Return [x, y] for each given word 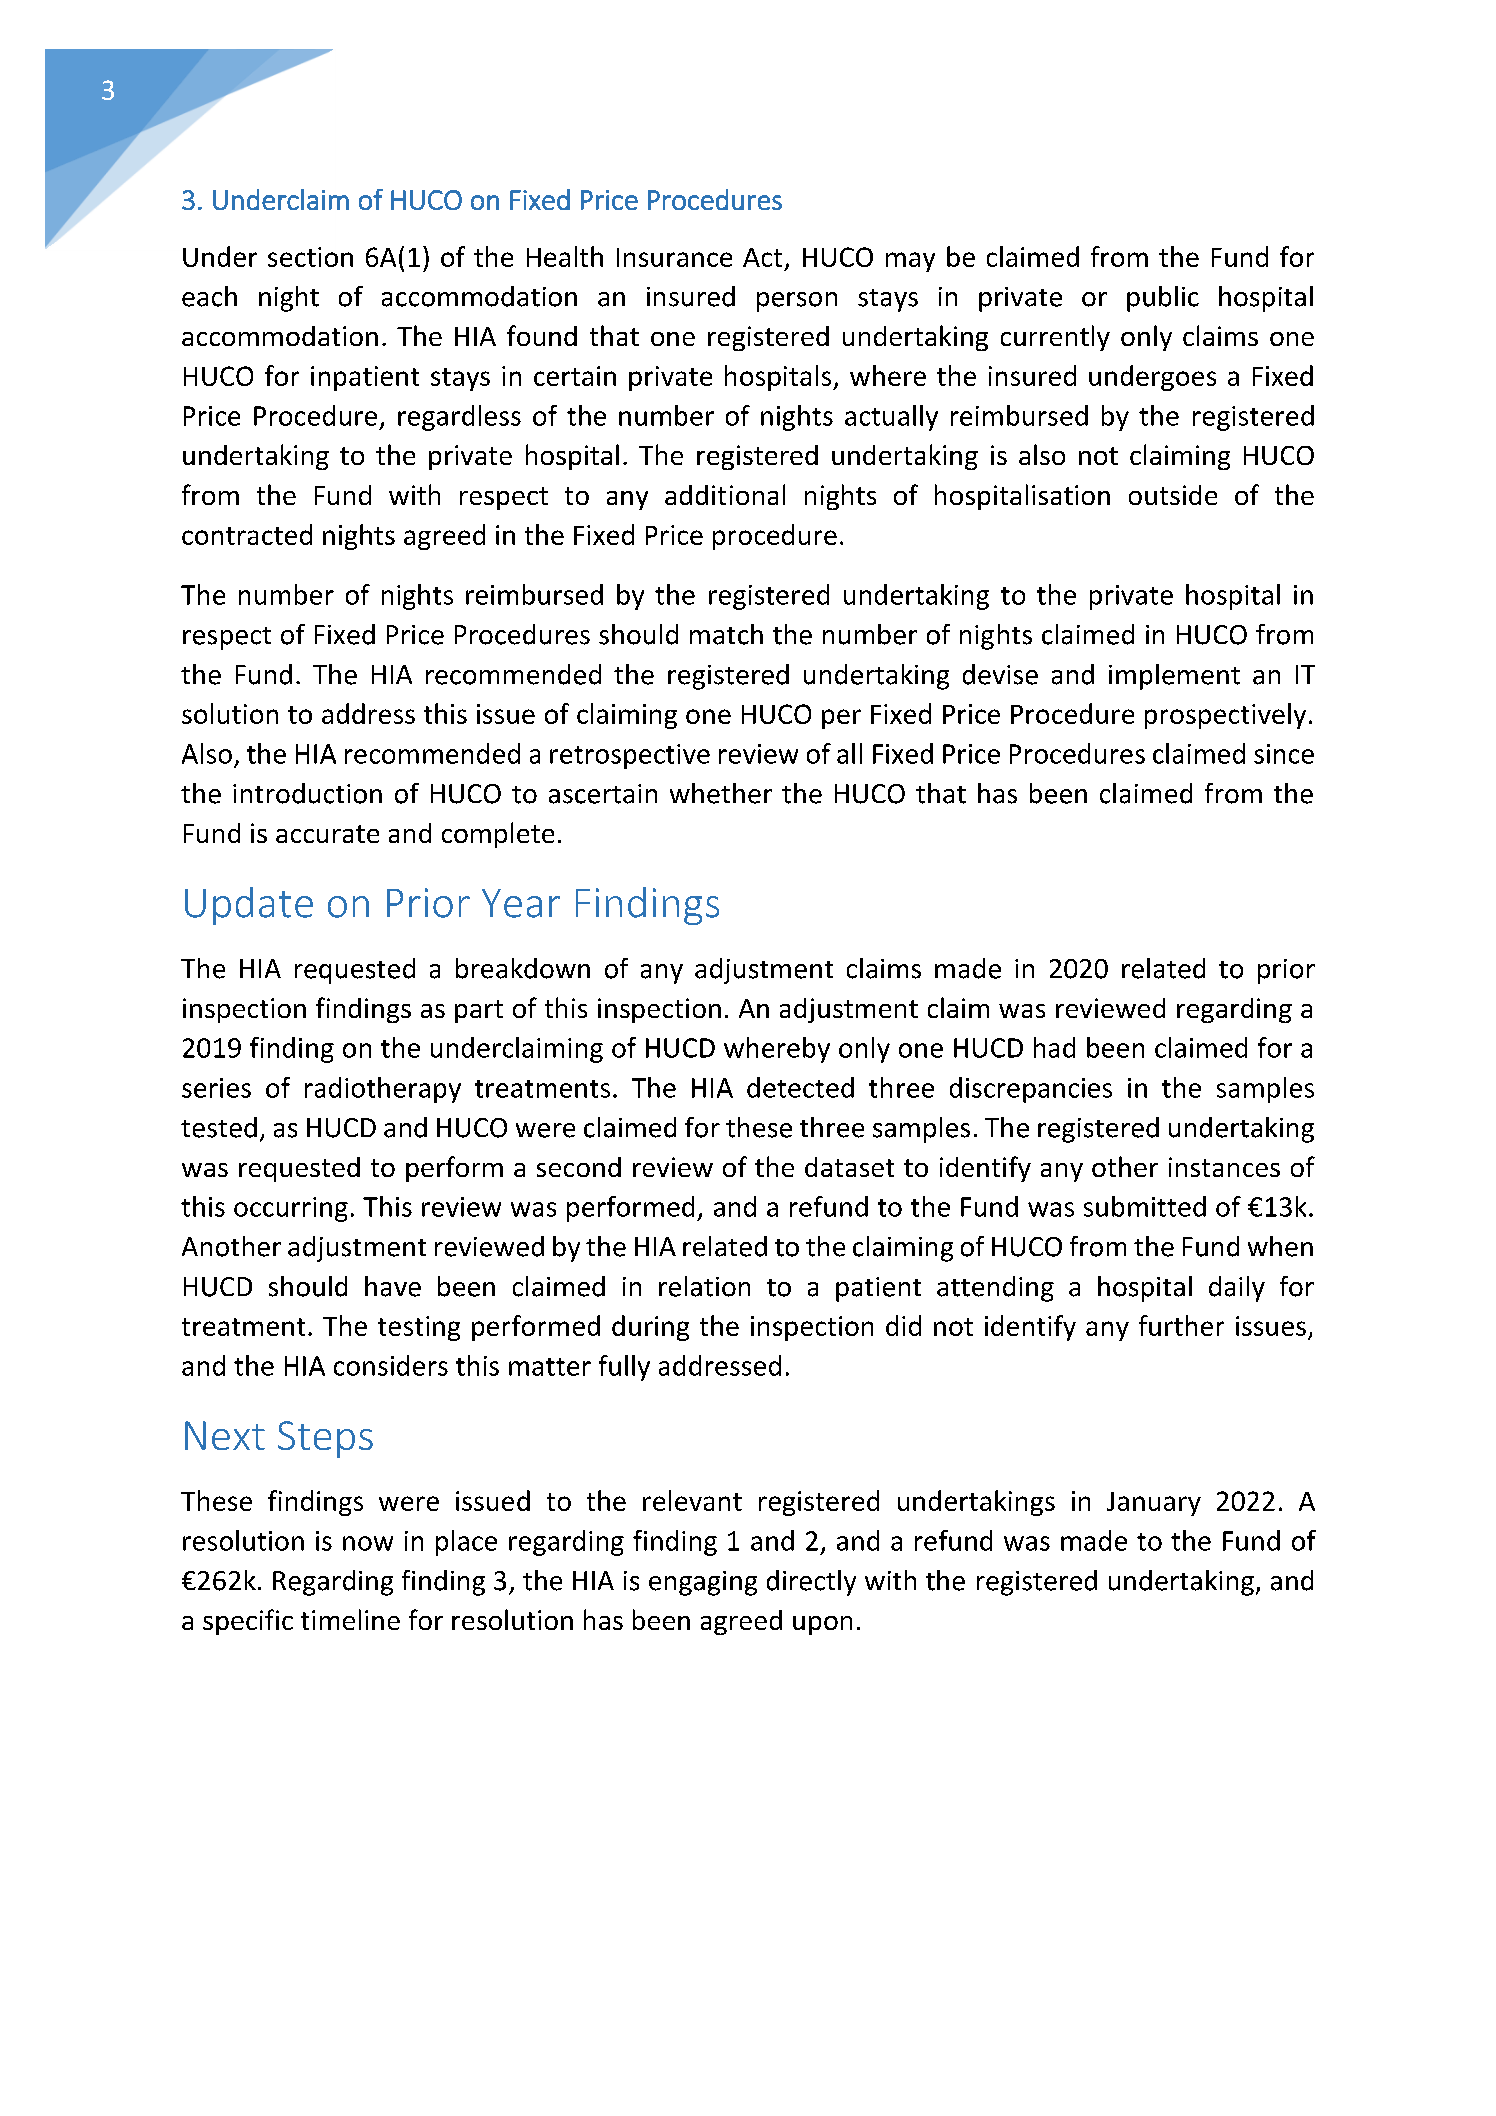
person [797, 302]
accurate [327, 834]
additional [725, 494]
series [216, 1088]
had [1054, 1047]
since [1284, 754]
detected [800, 1087]
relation [704, 1286]
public [1163, 299]
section [310, 257]
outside [1173, 495]
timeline [350, 1619]
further [1181, 1325]
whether [721, 793]
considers [391, 1365]
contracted [247, 534]
